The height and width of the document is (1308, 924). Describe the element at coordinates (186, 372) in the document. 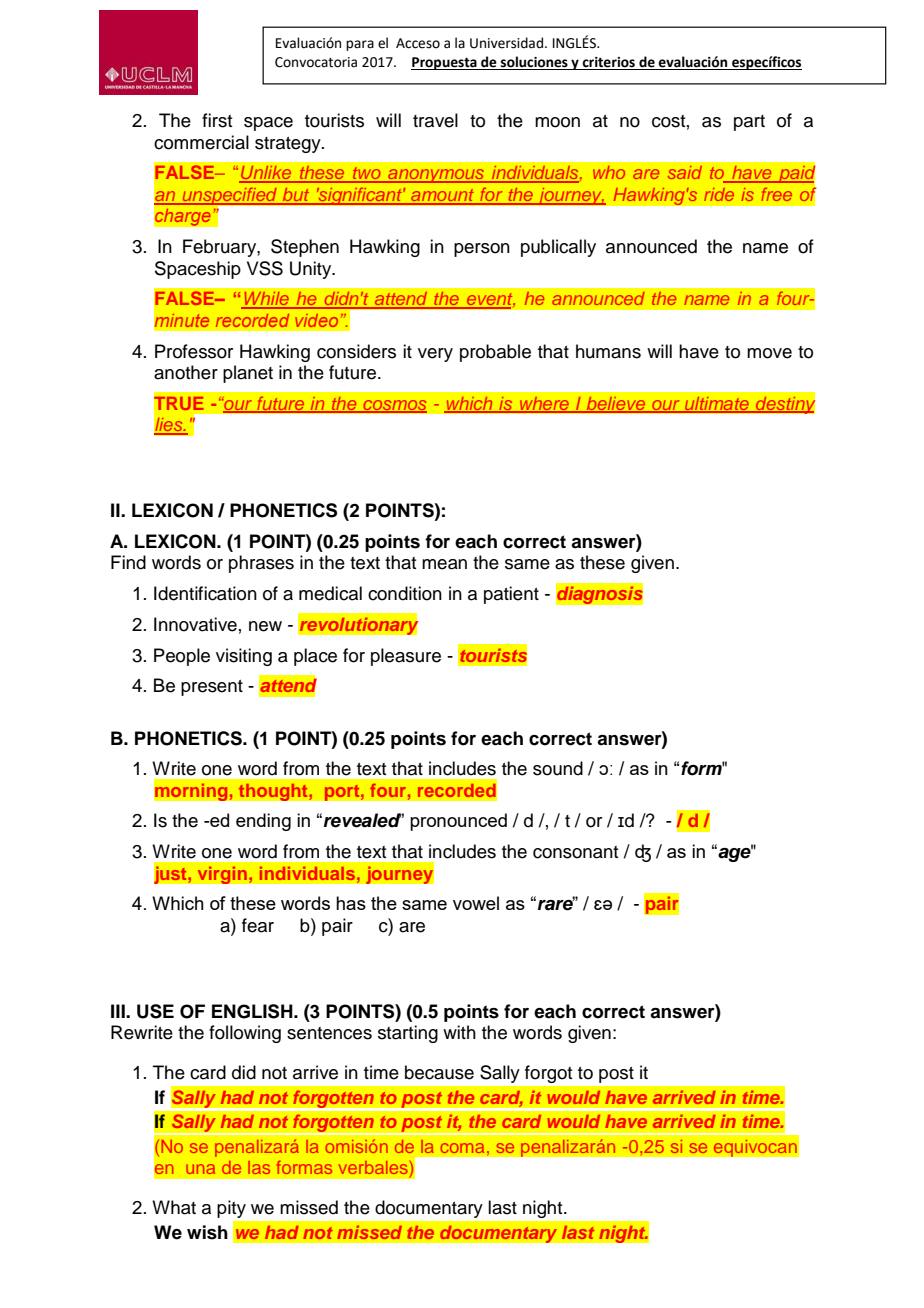

I see `another` at that location.
